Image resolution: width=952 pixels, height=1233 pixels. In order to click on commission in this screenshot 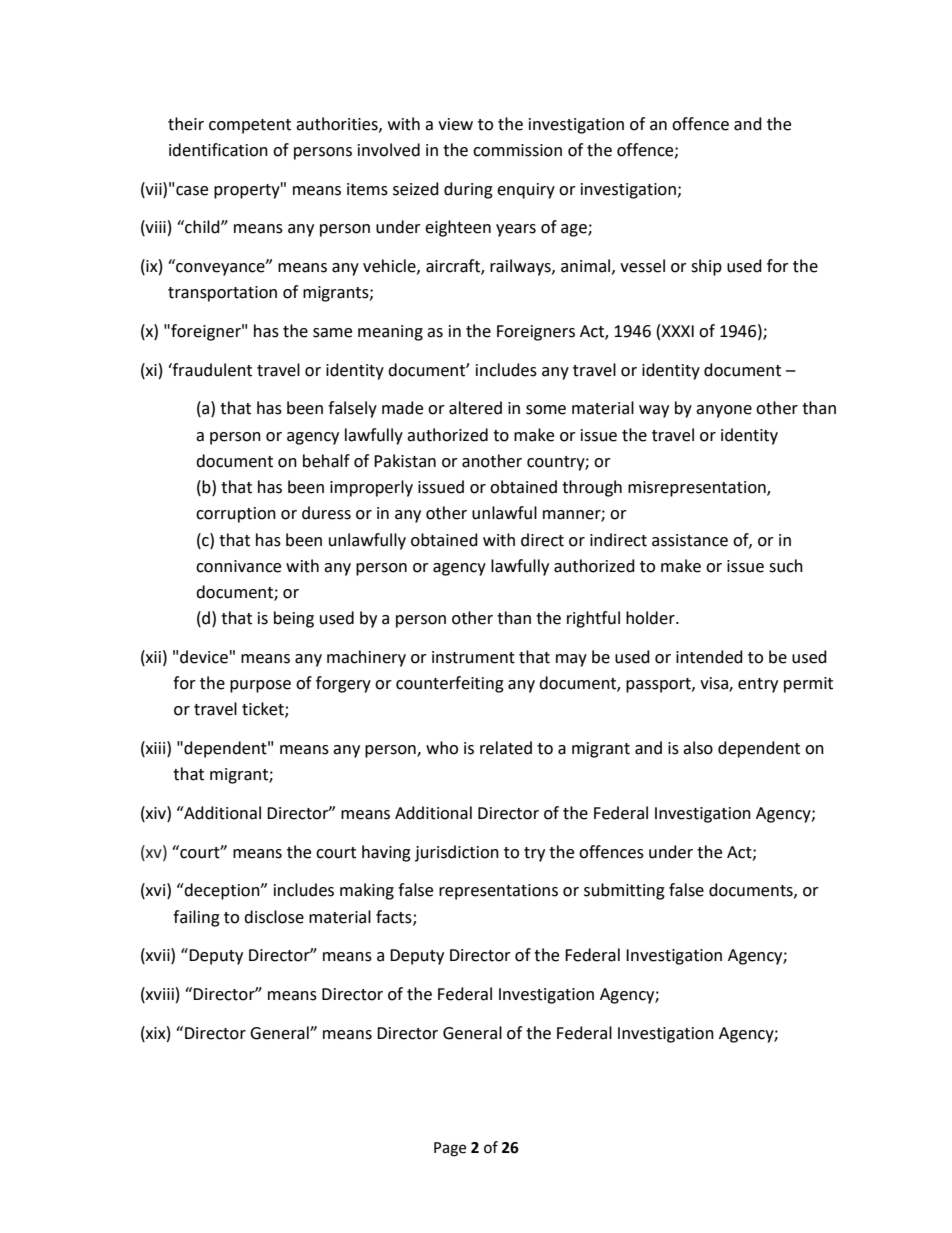, I will do `click(517, 150)`.
